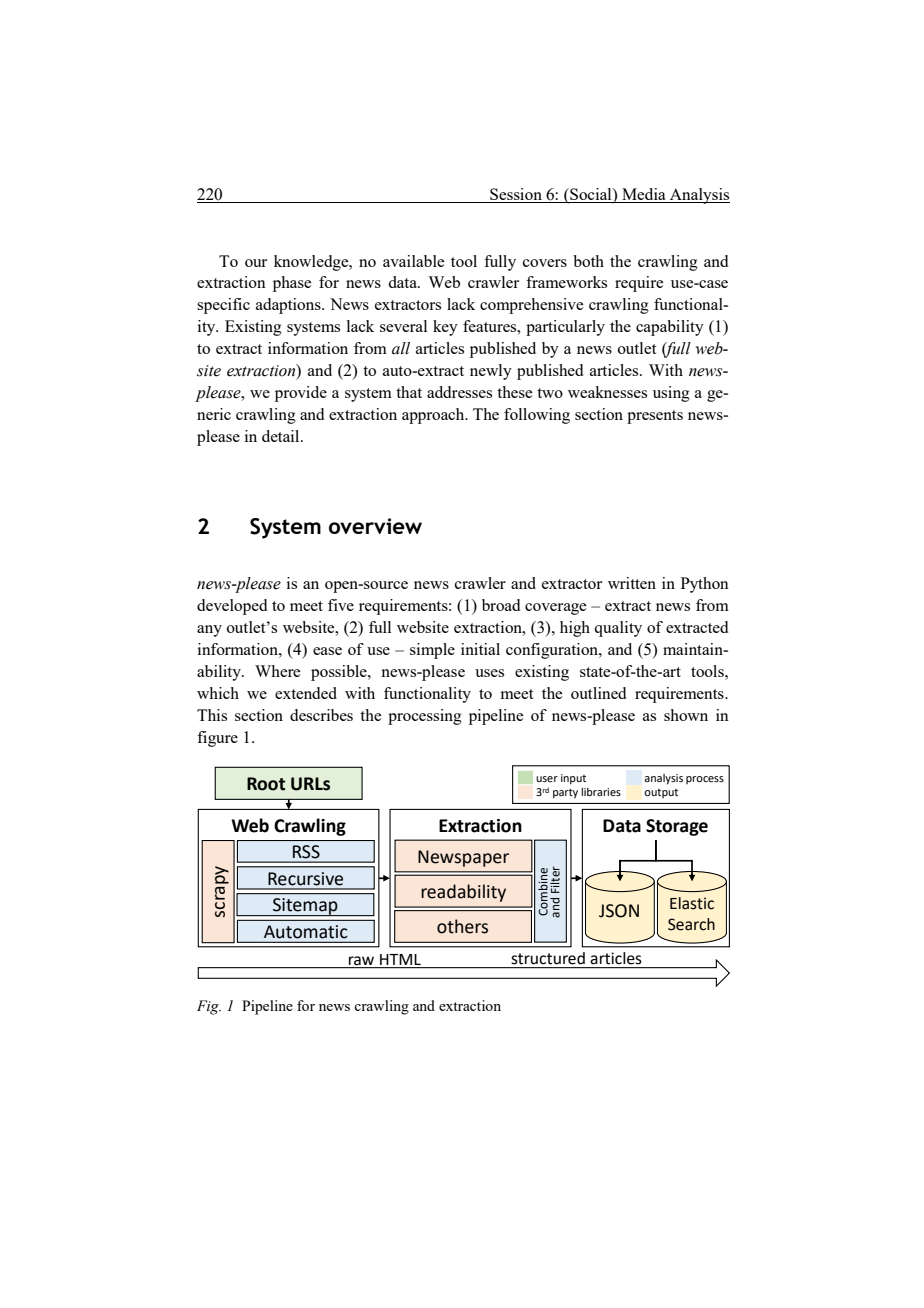 The width and height of the document is (924, 1308). What do you see at coordinates (501, 605) in the document?
I see `broad` at bounding box center [501, 605].
